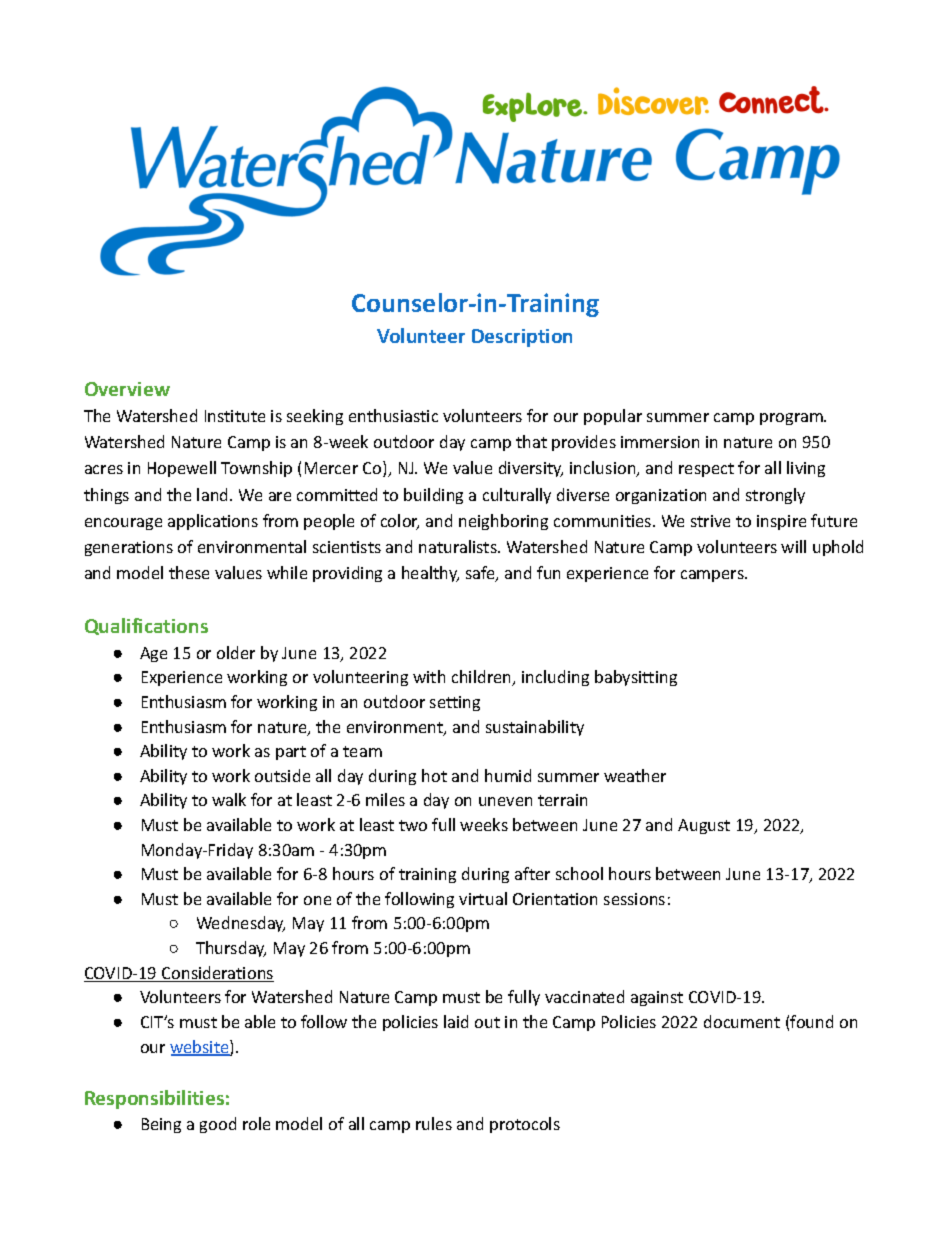 This screenshot has width=952, height=1233. Describe the element at coordinates (231, 949) in the screenshot. I see `Thursday` at that location.
